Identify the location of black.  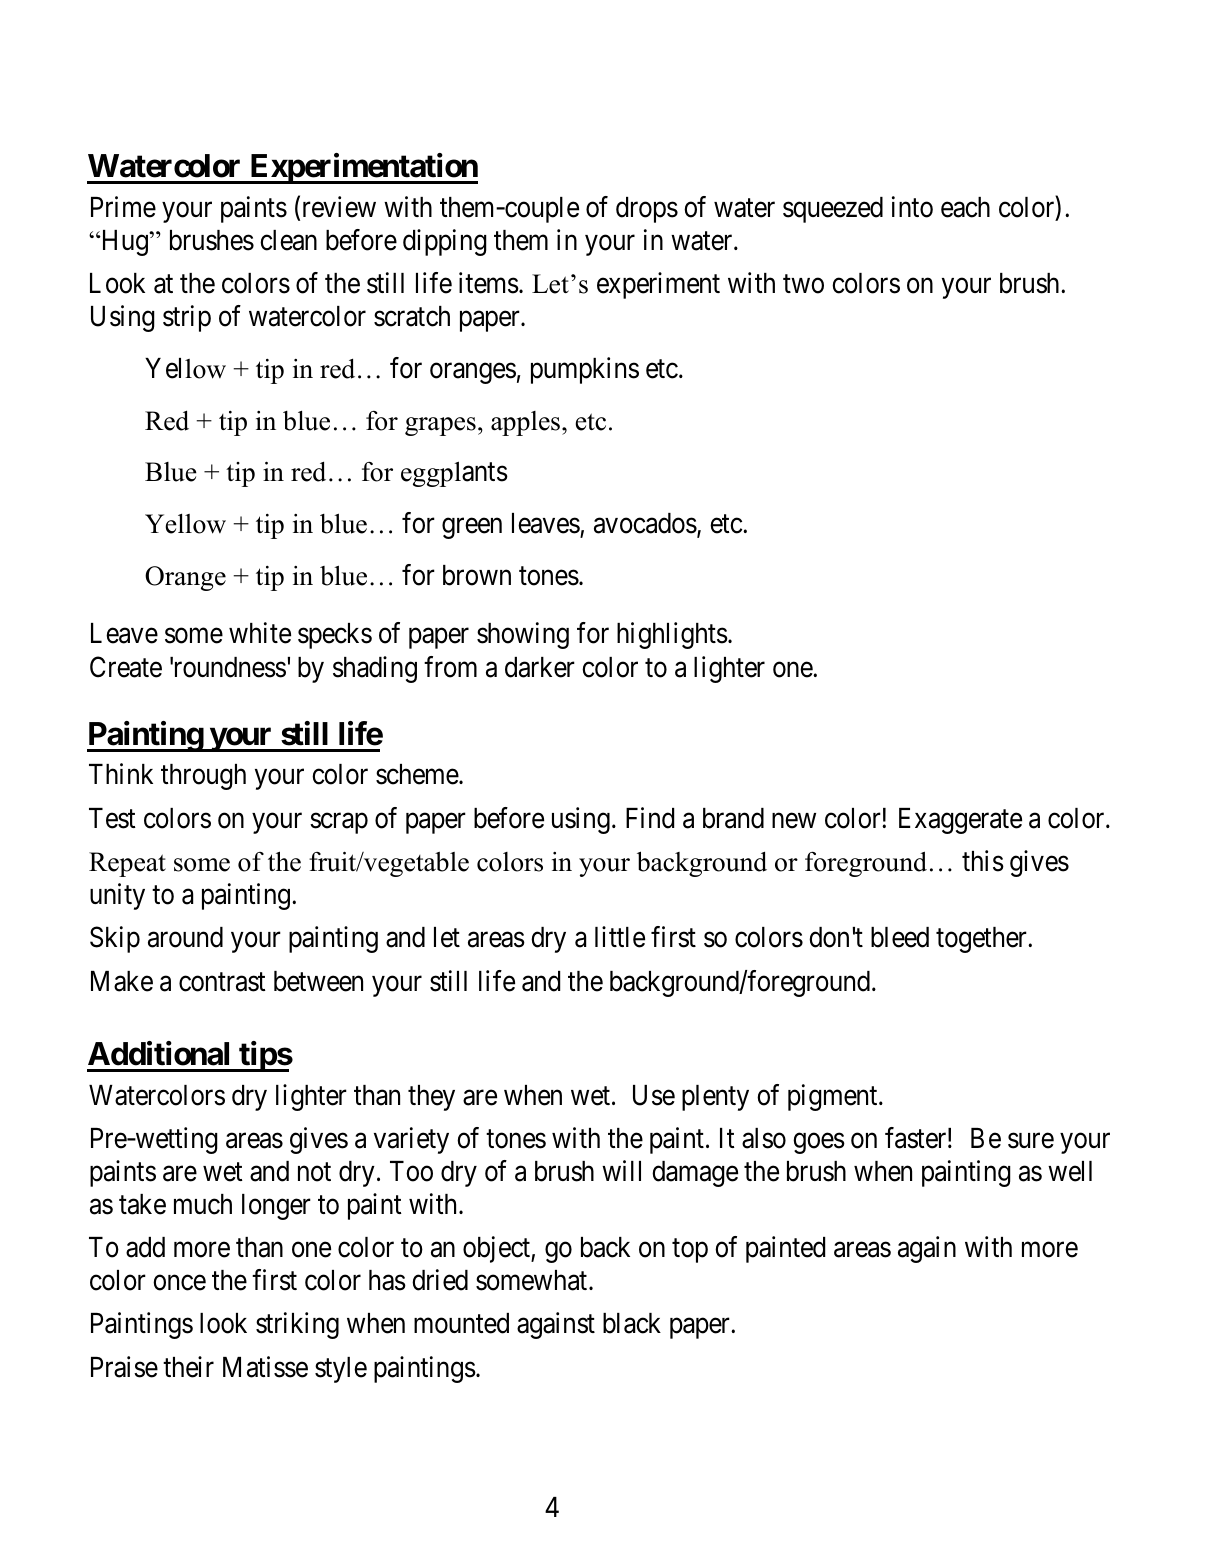
(632, 1323).
